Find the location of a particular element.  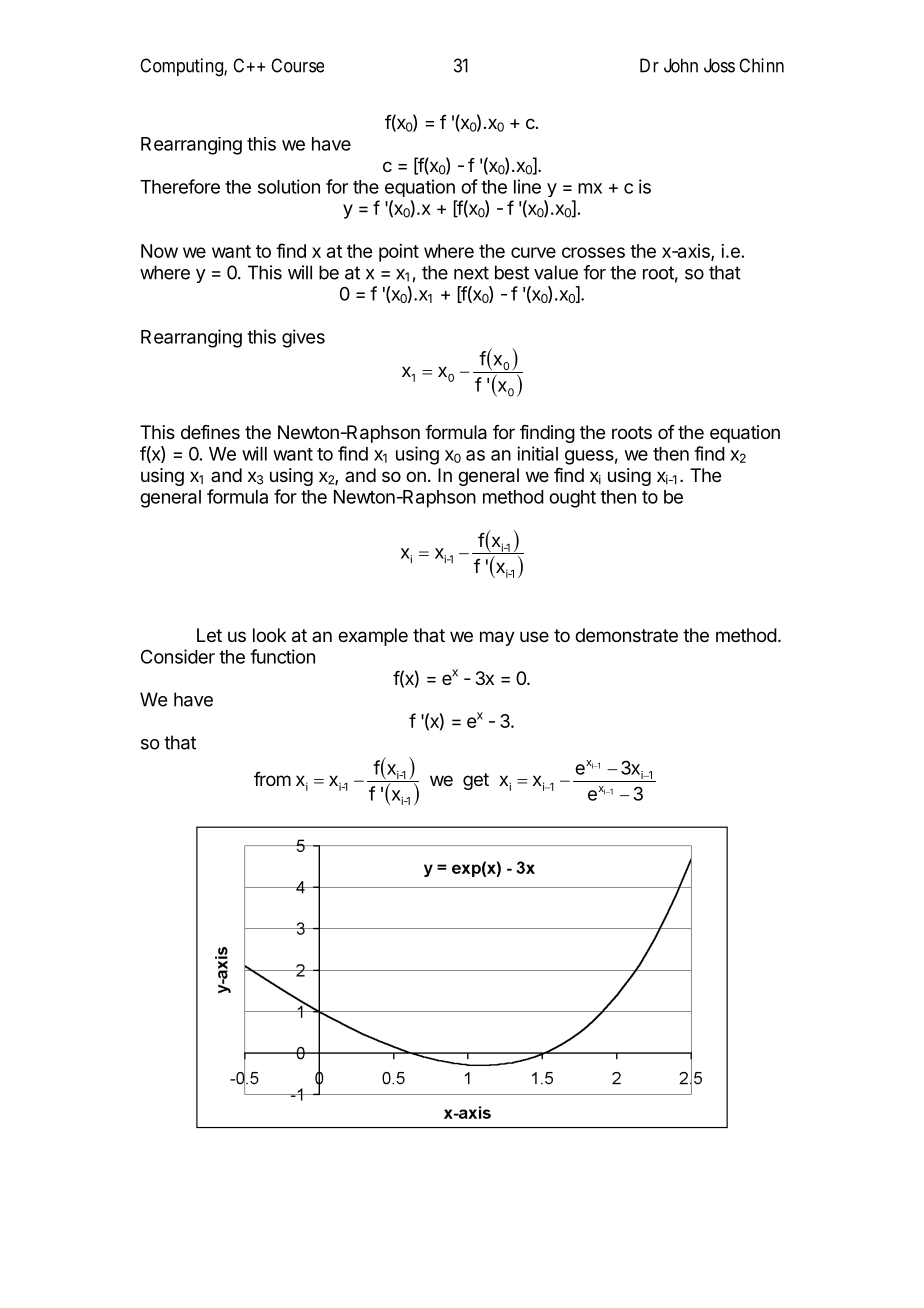

Course is located at coordinates (297, 65).
